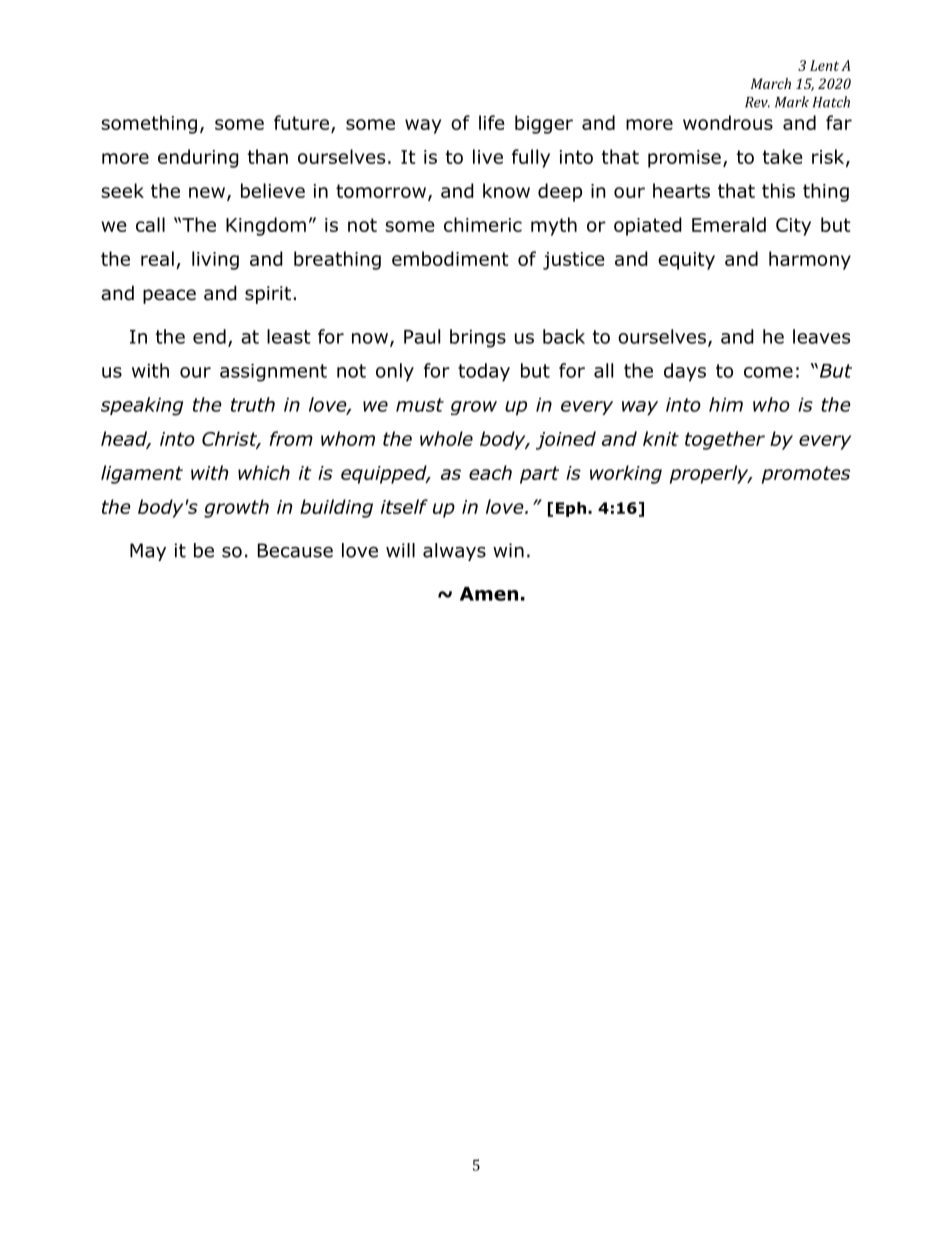  What do you see at coordinates (508, 550) in the screenshot?
I see `win` at bounding box center [508, 550].
